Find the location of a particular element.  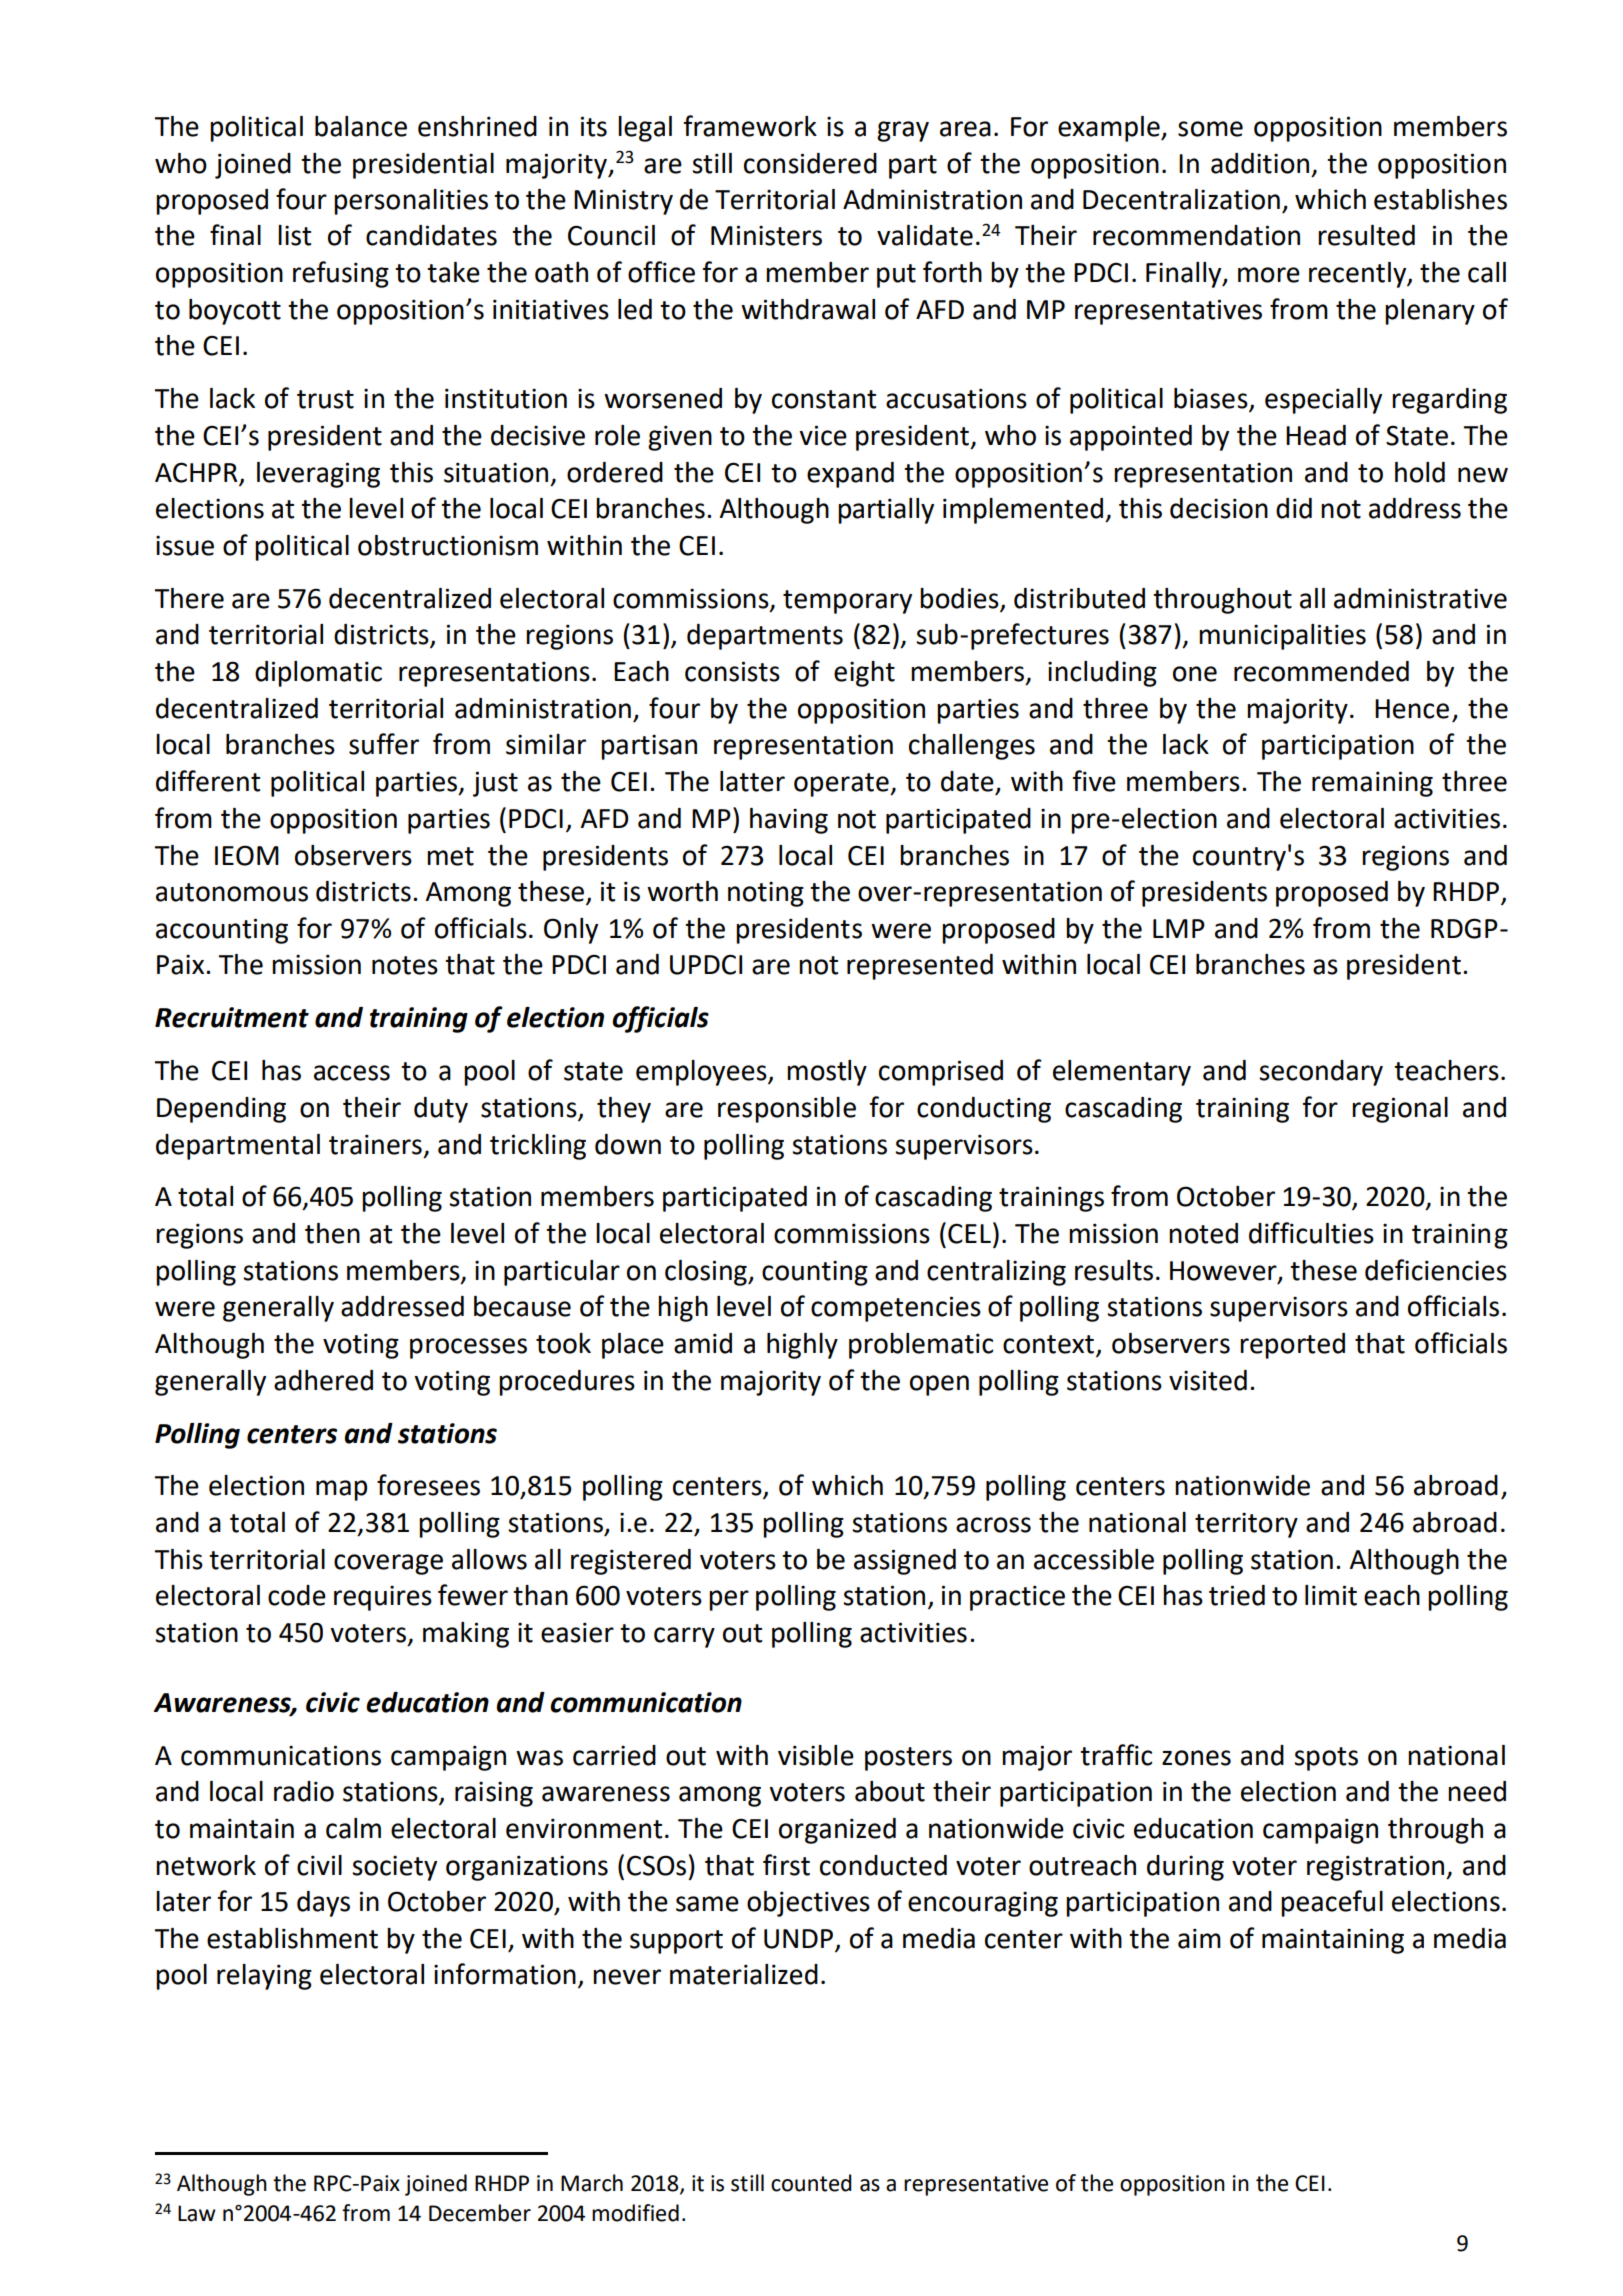

resulted is located at coordinates (1366, 235).
